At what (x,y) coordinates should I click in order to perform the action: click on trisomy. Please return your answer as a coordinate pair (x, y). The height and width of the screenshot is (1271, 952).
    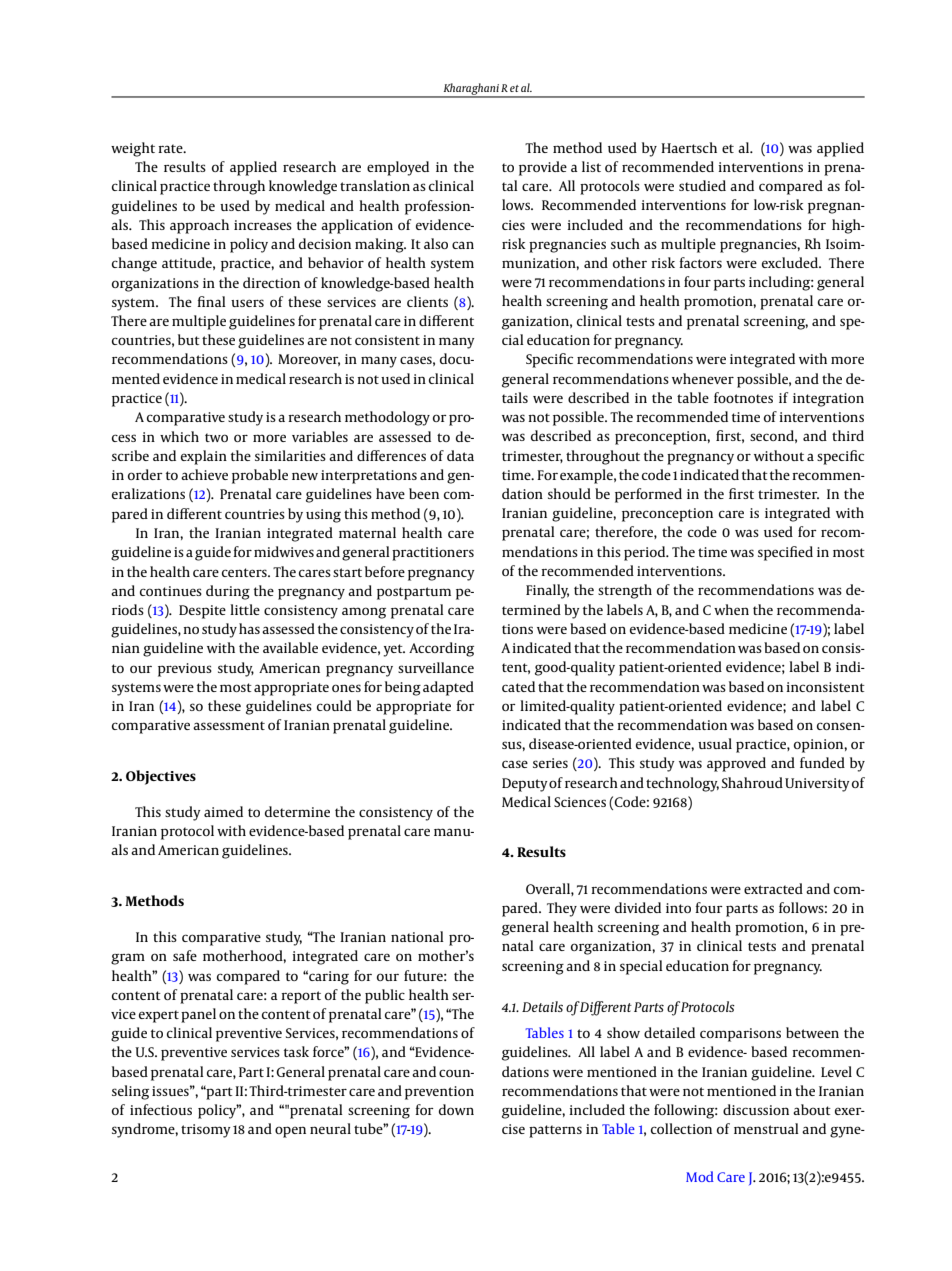
    Looking at the image, I should click on (206, 1131).
